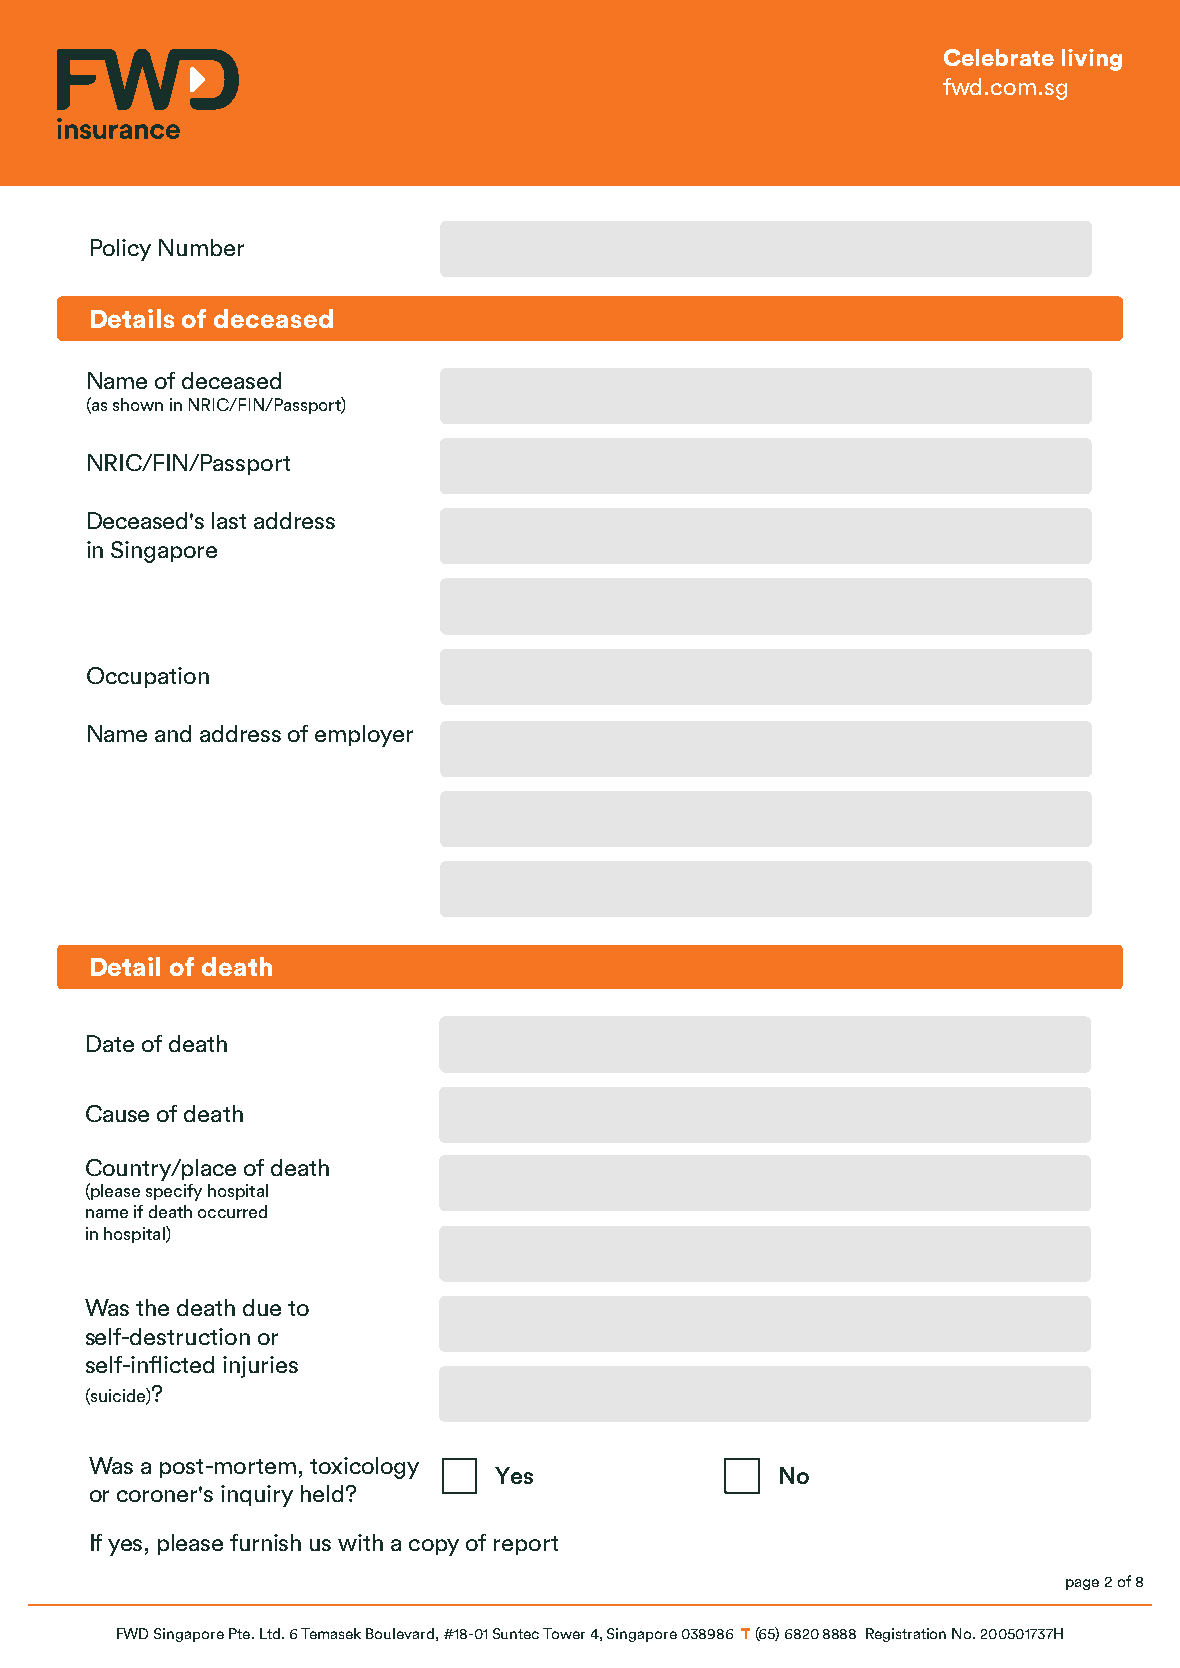 The width and height of the page is (1180, 1668). Describe the element at coordinates (201, 247) in the page. I see `Number` at that location.
